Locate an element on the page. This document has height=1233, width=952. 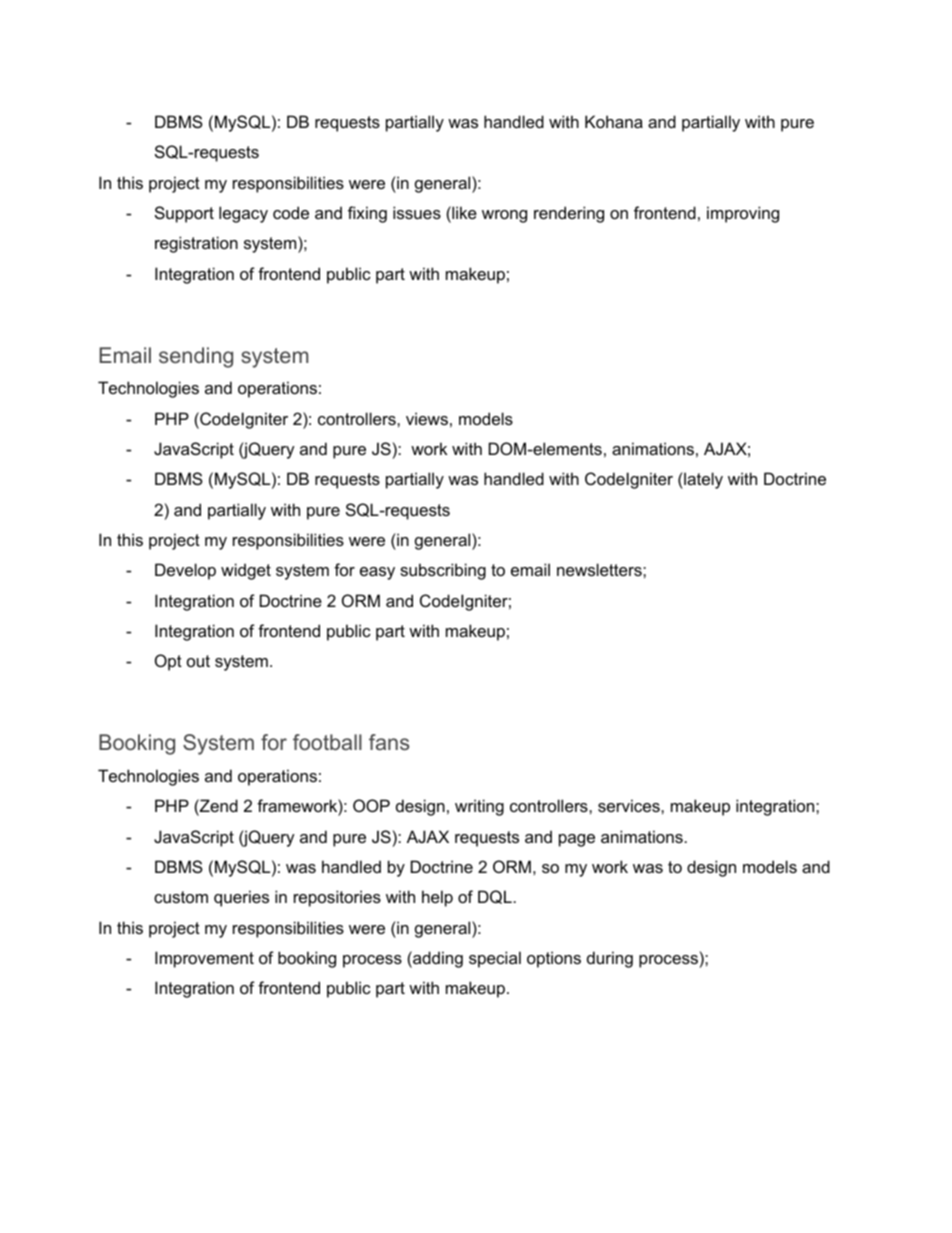
legacy is located at coordinates (243, 214).
